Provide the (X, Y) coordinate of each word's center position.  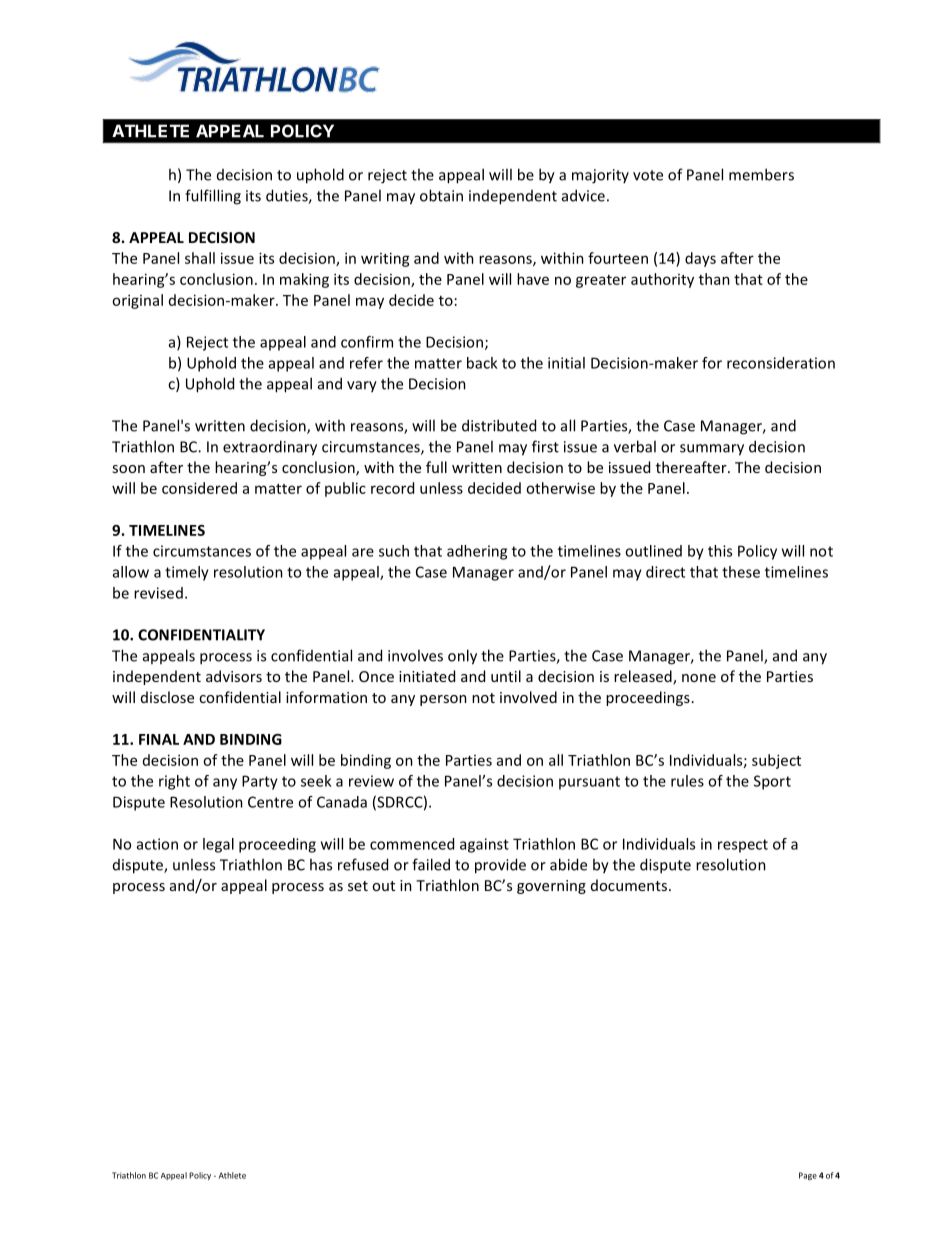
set (358, 886)
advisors (234, 676)
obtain (441, 195)
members (761, 174)
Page (808, 1176)
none (699, 678)
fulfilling (213, 197)
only (462, 657)
